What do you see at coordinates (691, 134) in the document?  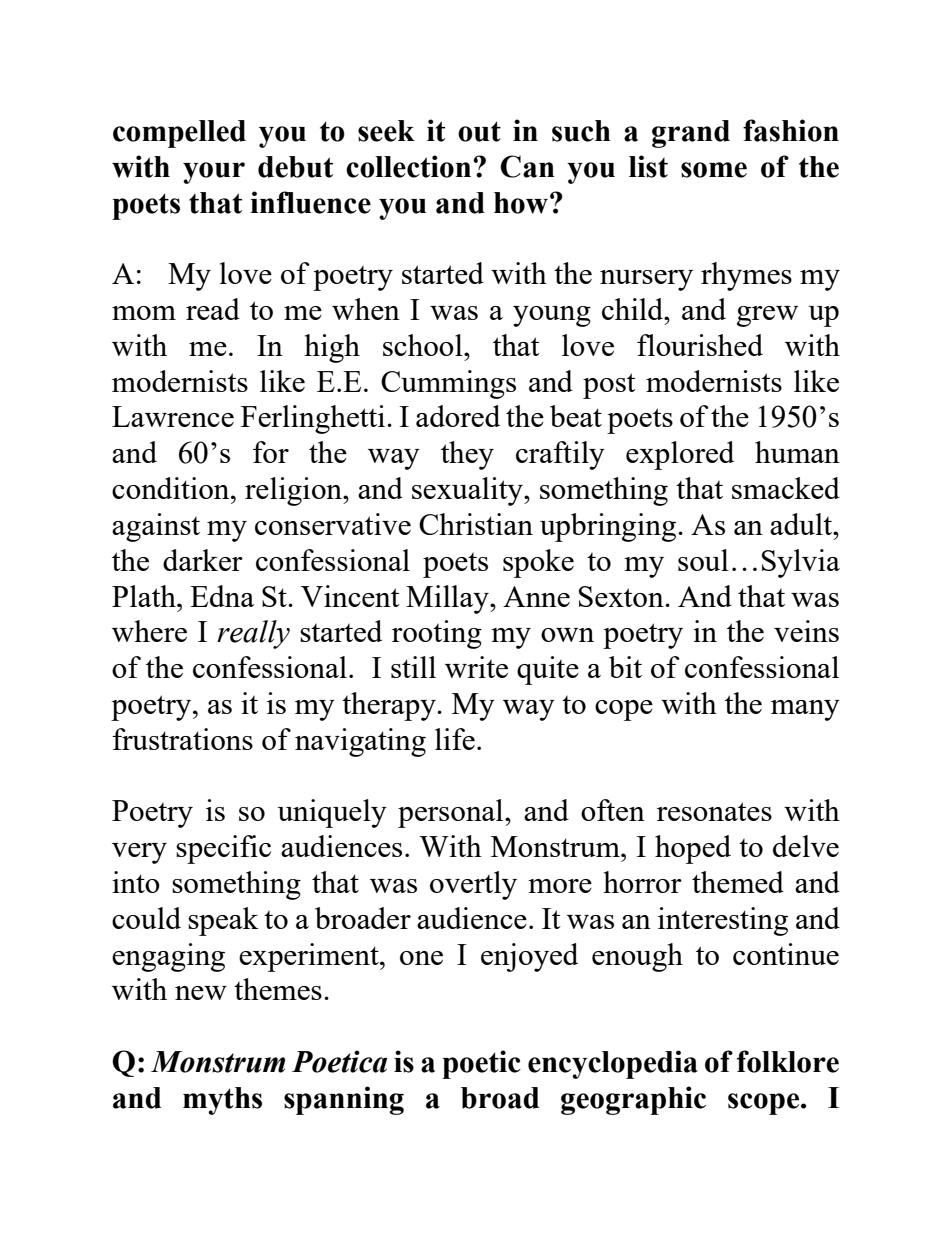 I see `grand` at bounding box center [691, 134].
